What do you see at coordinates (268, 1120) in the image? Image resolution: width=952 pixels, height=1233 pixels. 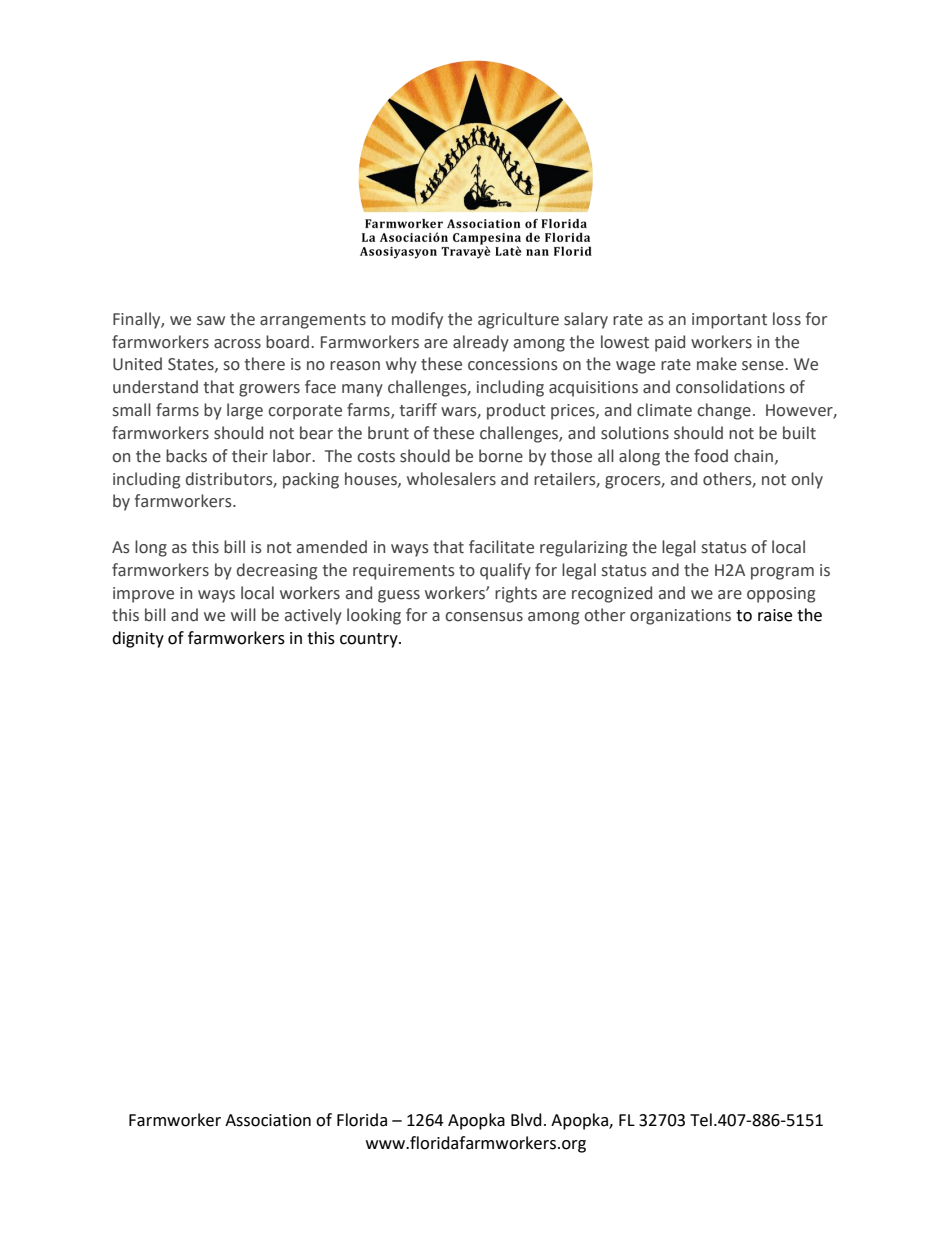 I see `Association` at bounding box center [268, 1120].
